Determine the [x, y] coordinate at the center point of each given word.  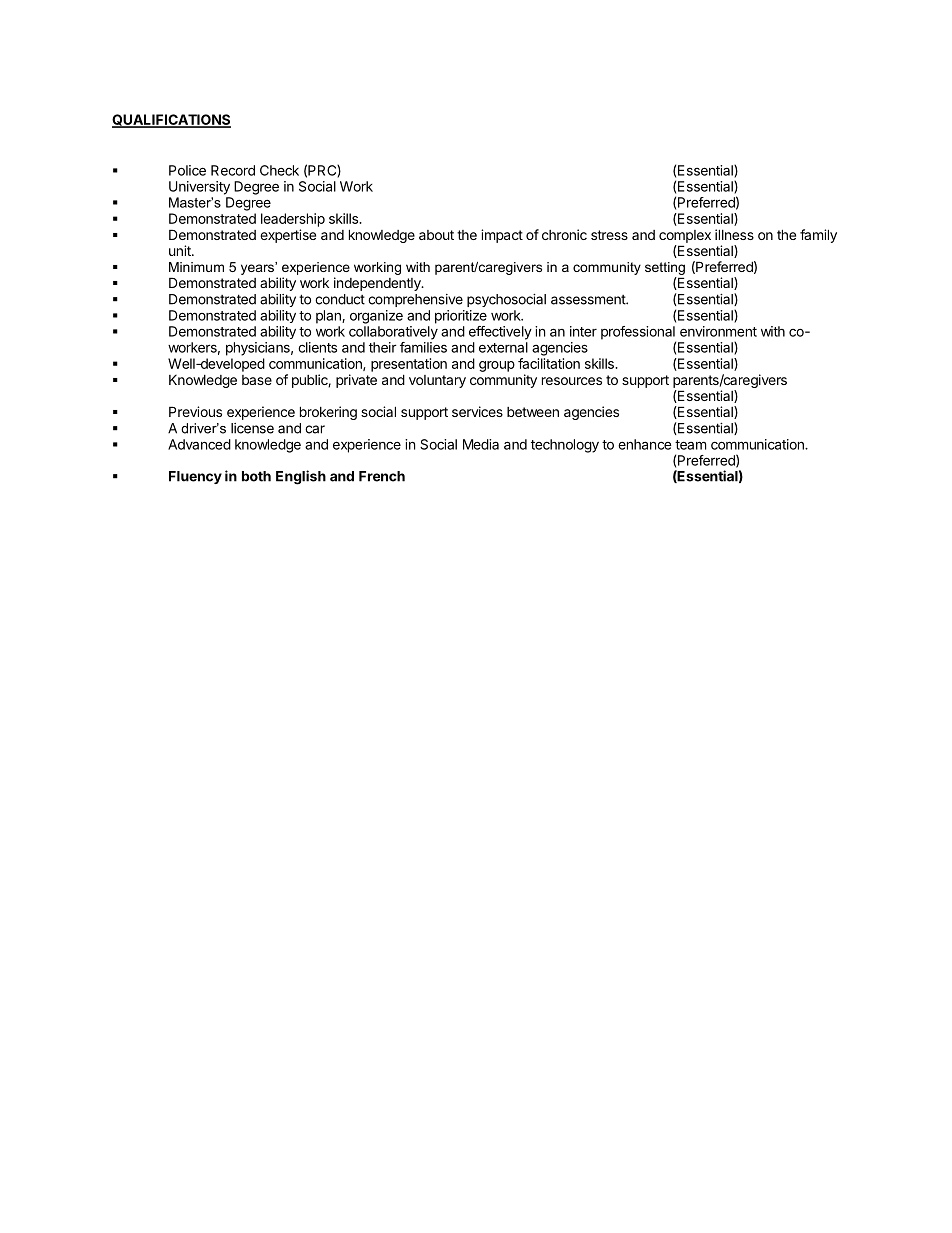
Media [481, 444]
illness [734, 234]
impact [502, 236]
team [690, 445]
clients [317, 347]
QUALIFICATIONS [171, 121]
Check [279, 170]
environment [718, 331]
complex [685, 236]
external [503, 347]
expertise [288, 236]
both [256, 476]
